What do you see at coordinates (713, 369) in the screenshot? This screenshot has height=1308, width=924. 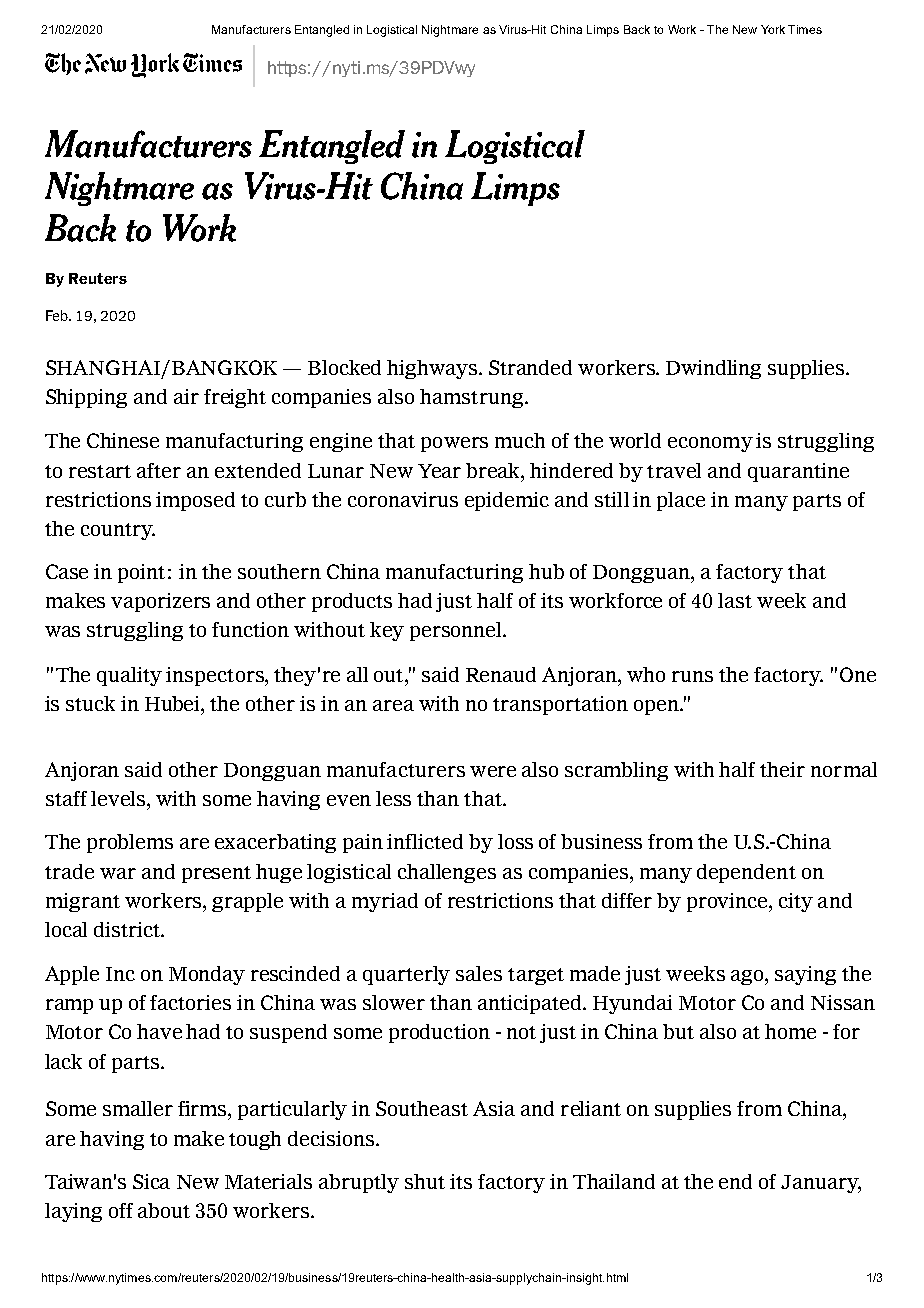 I see `Dwindling` at bounding box center [713, 369].
